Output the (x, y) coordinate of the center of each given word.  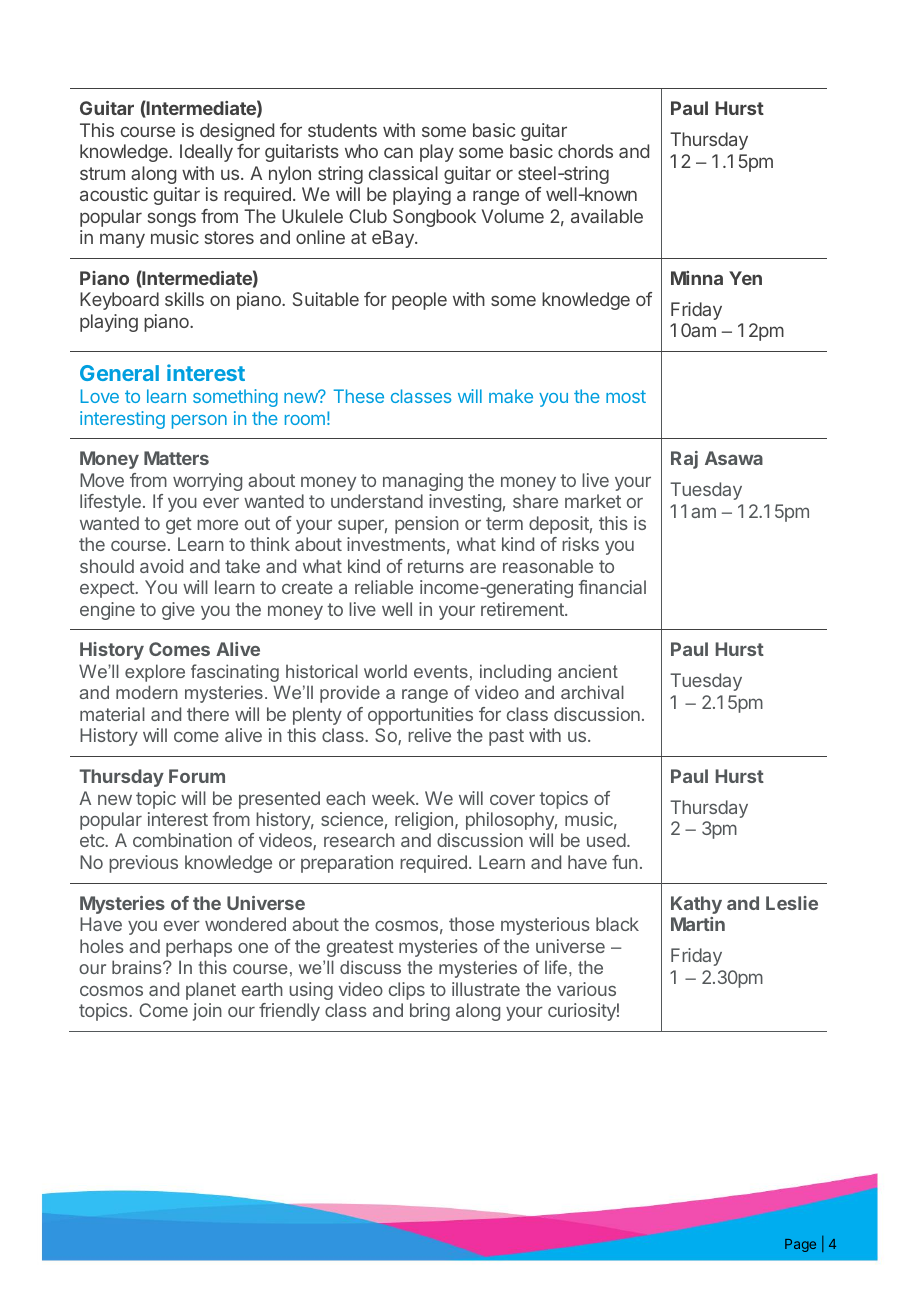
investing (465, 503)
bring (430, 1012)
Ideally (206, 153)
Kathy (696, 905)
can (398, 152)
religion (424, 821)
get (179, 525)
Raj (684, 460)
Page (800, 1245)
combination (182, 840)
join (207, 1012)
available (607, 216)
